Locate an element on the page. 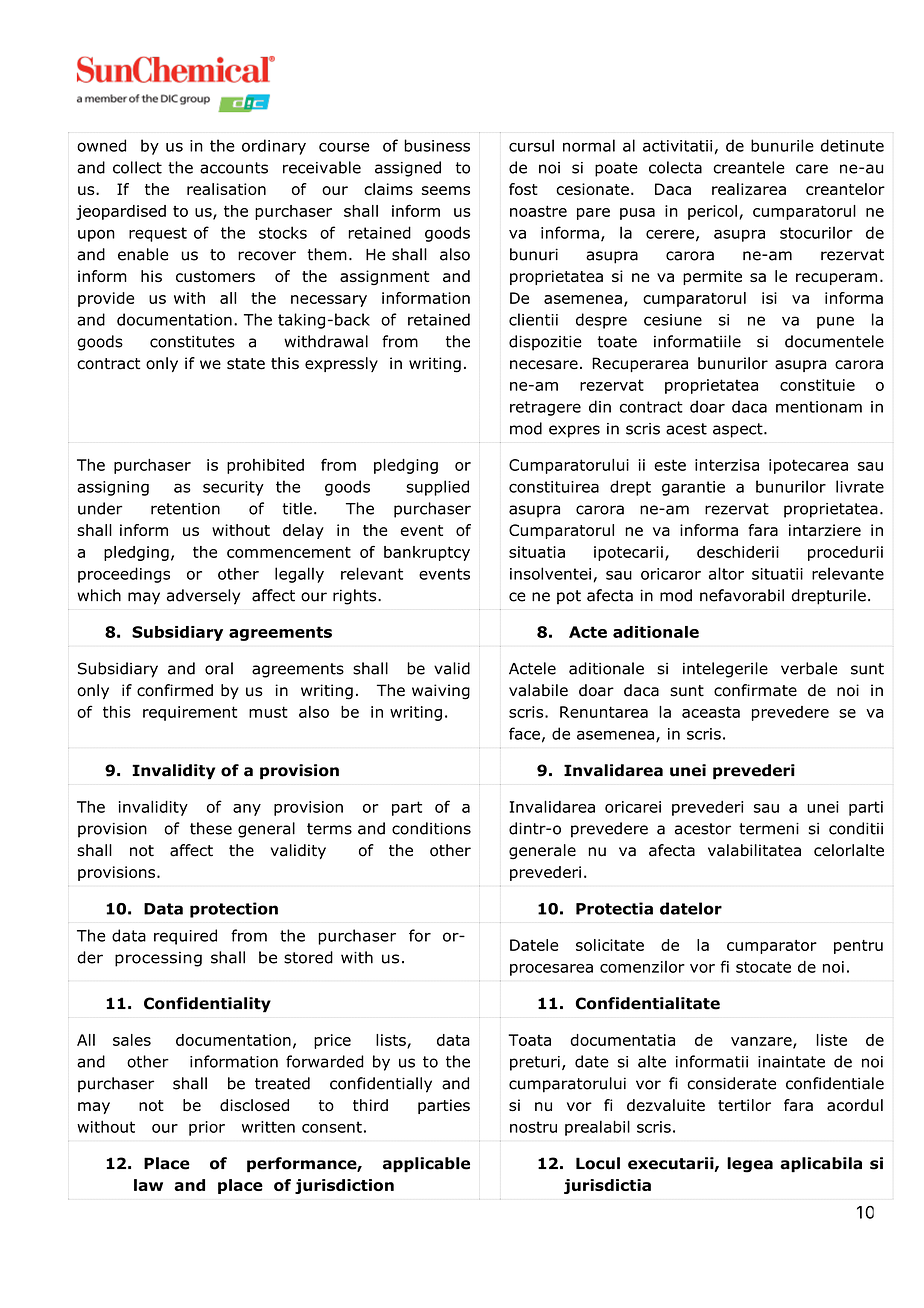 The width and height of the image is (924, 1308). supplied is located at coordinates (437, 488).
